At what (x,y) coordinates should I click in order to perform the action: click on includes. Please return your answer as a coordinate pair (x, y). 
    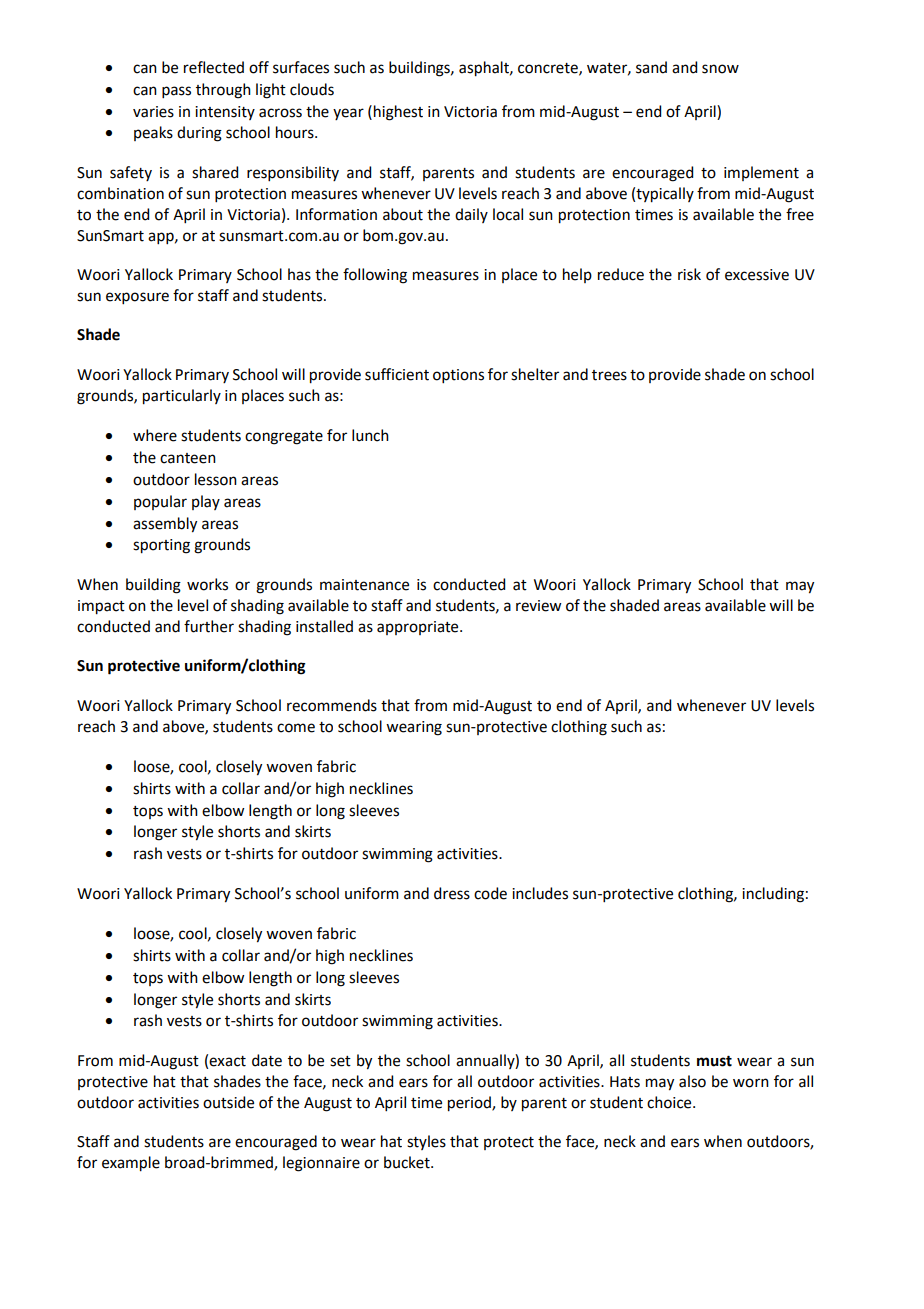
    Looking at the image, I should click on (540, 893).
